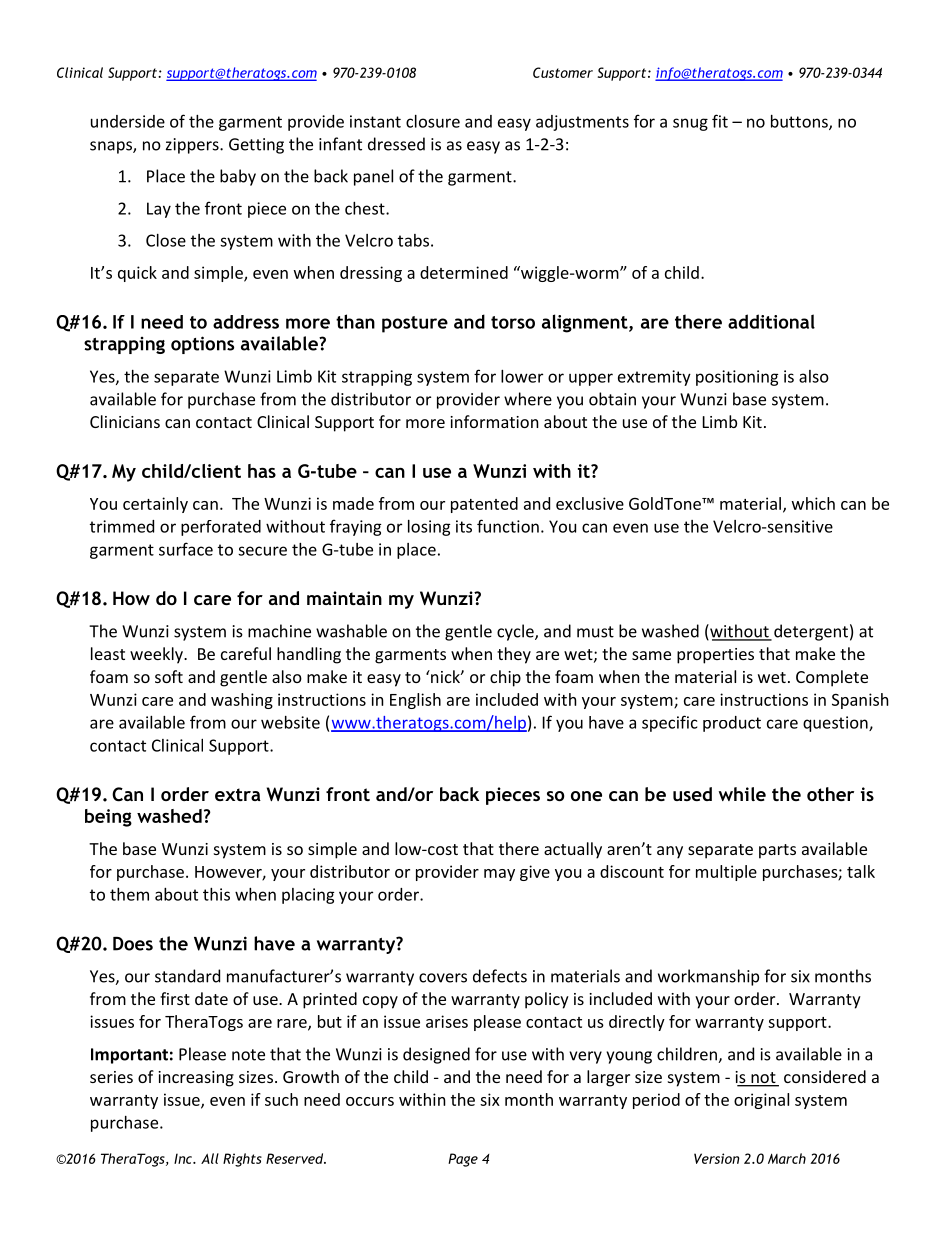 Image resolution: width=952 pixels, height=1233 pixels. Describe the element at coordinates (128, 121) in the screenshot. I see `underside` at that location.
